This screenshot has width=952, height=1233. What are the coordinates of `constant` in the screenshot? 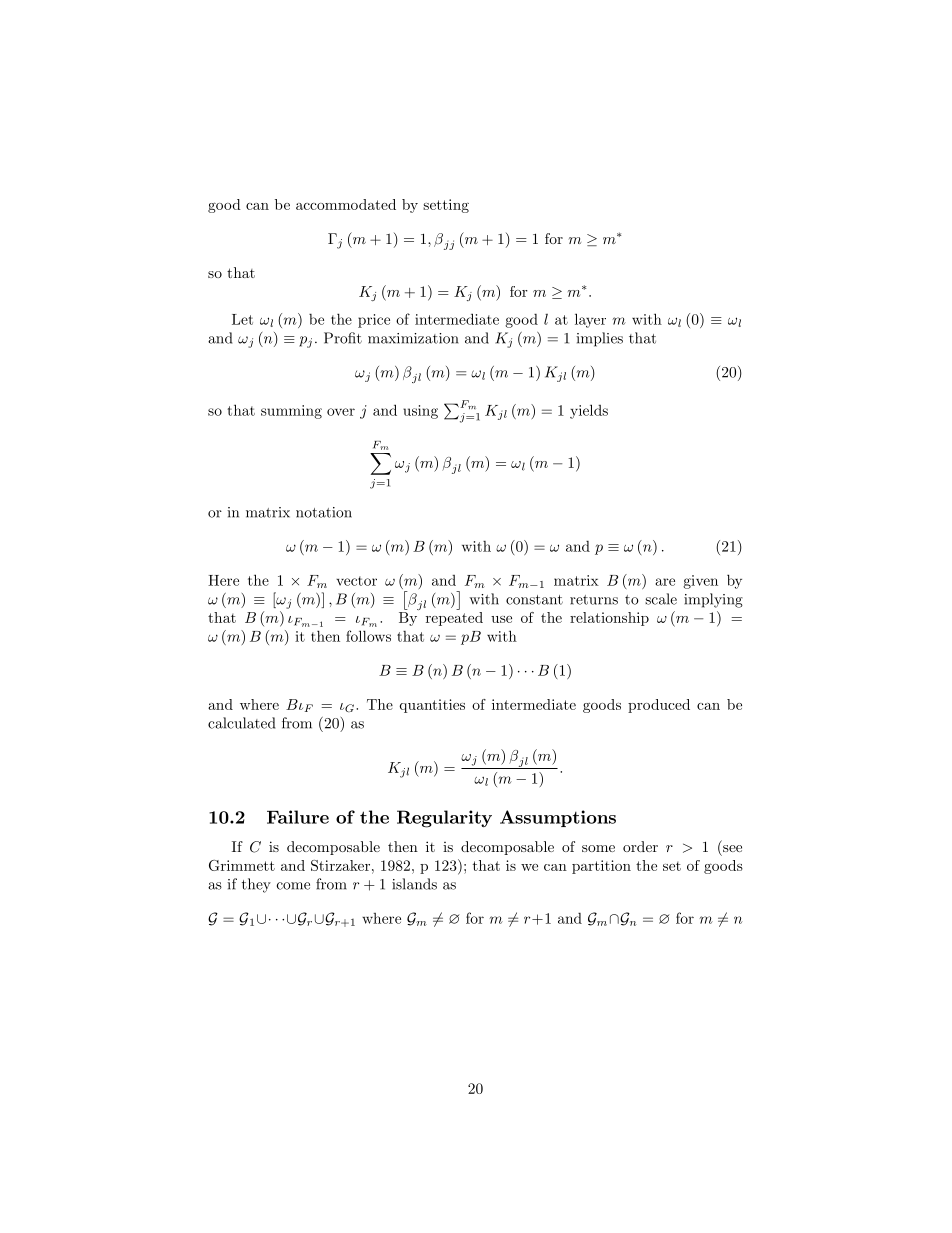 It's located at (534, 600).
